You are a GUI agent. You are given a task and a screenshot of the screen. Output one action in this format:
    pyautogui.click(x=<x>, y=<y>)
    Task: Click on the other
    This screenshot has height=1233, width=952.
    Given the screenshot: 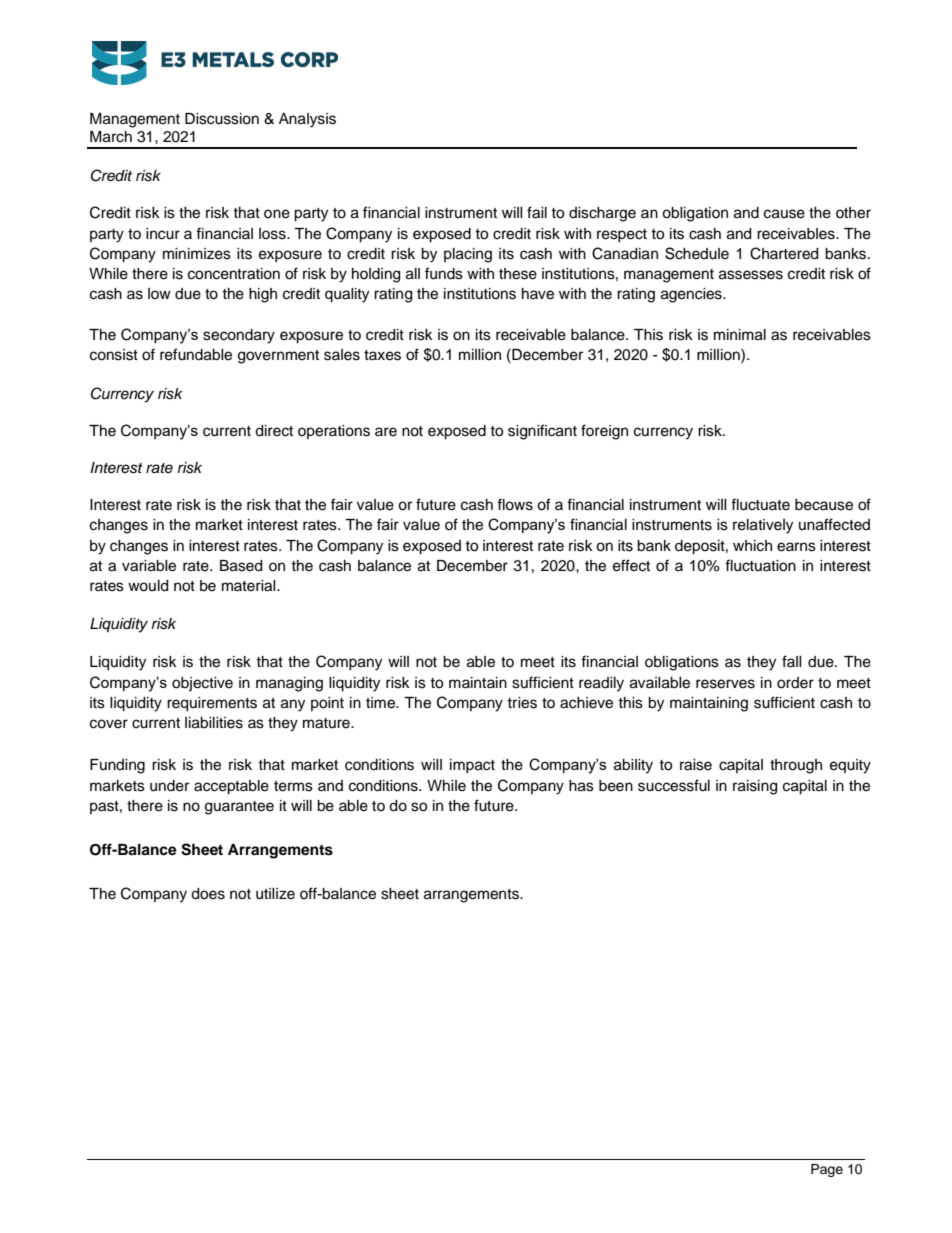 What is the action you would take?
    pyautogui.click(x=853, y=213)
